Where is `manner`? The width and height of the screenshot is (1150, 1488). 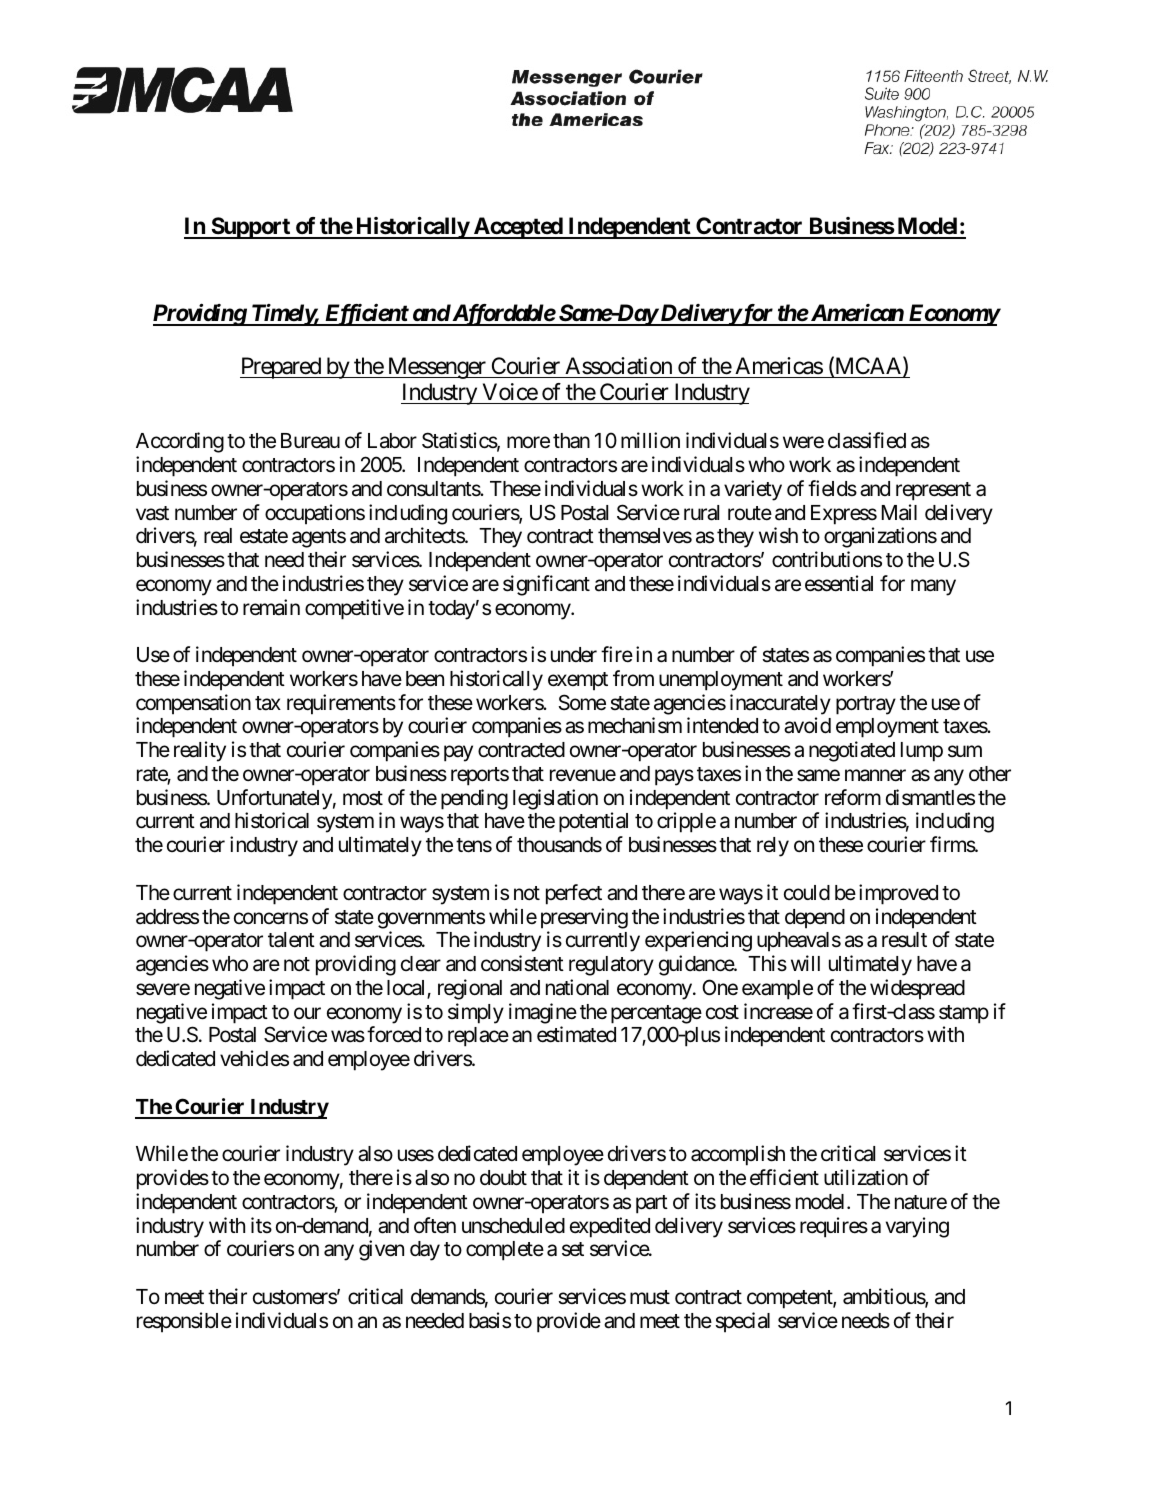 manner is located at coordinates (875, 775).
